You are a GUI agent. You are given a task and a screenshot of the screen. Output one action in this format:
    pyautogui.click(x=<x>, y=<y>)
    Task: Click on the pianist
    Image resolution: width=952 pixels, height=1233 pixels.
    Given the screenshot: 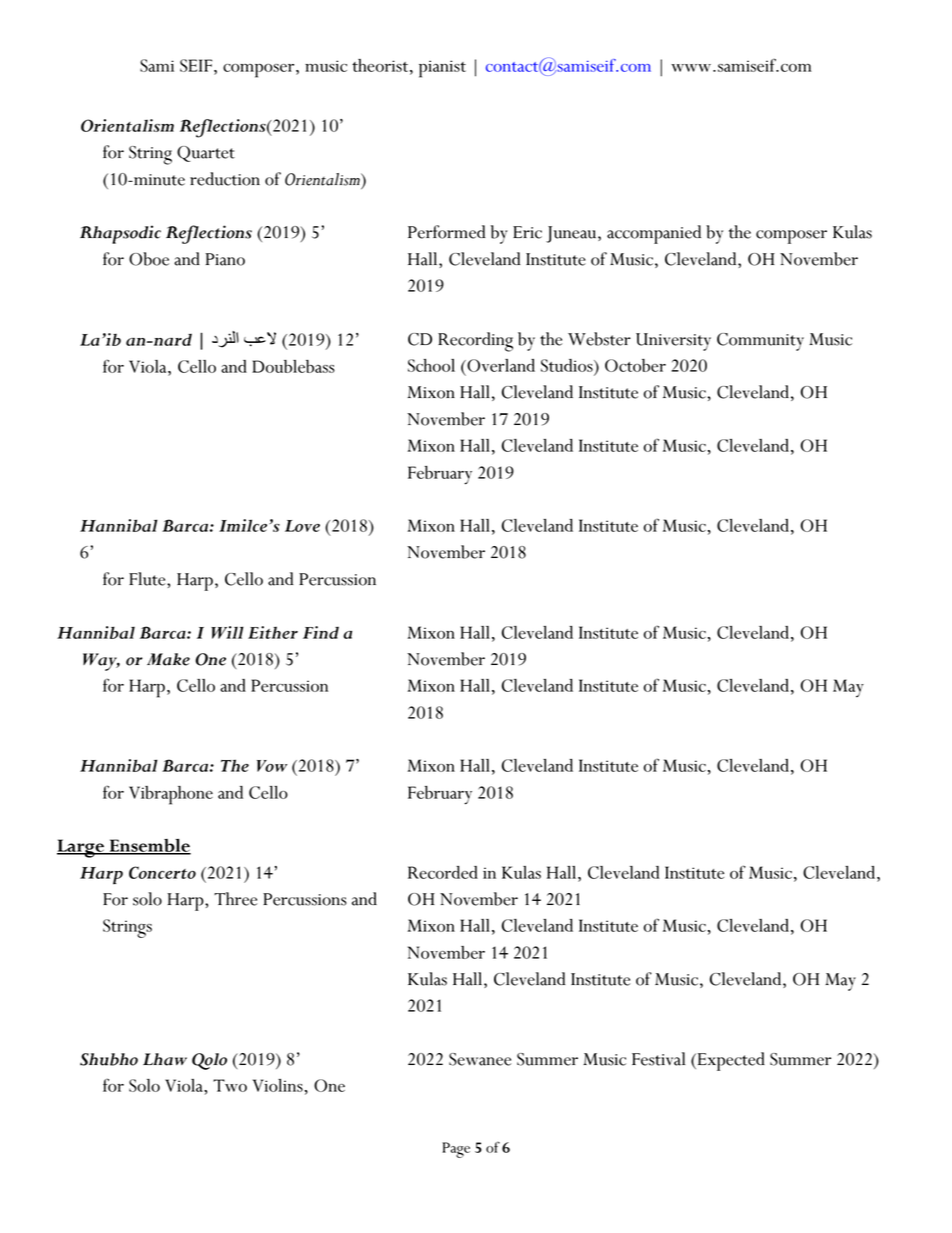 What is the action you would take?
    pyautogui.click(x=442, y=69)
